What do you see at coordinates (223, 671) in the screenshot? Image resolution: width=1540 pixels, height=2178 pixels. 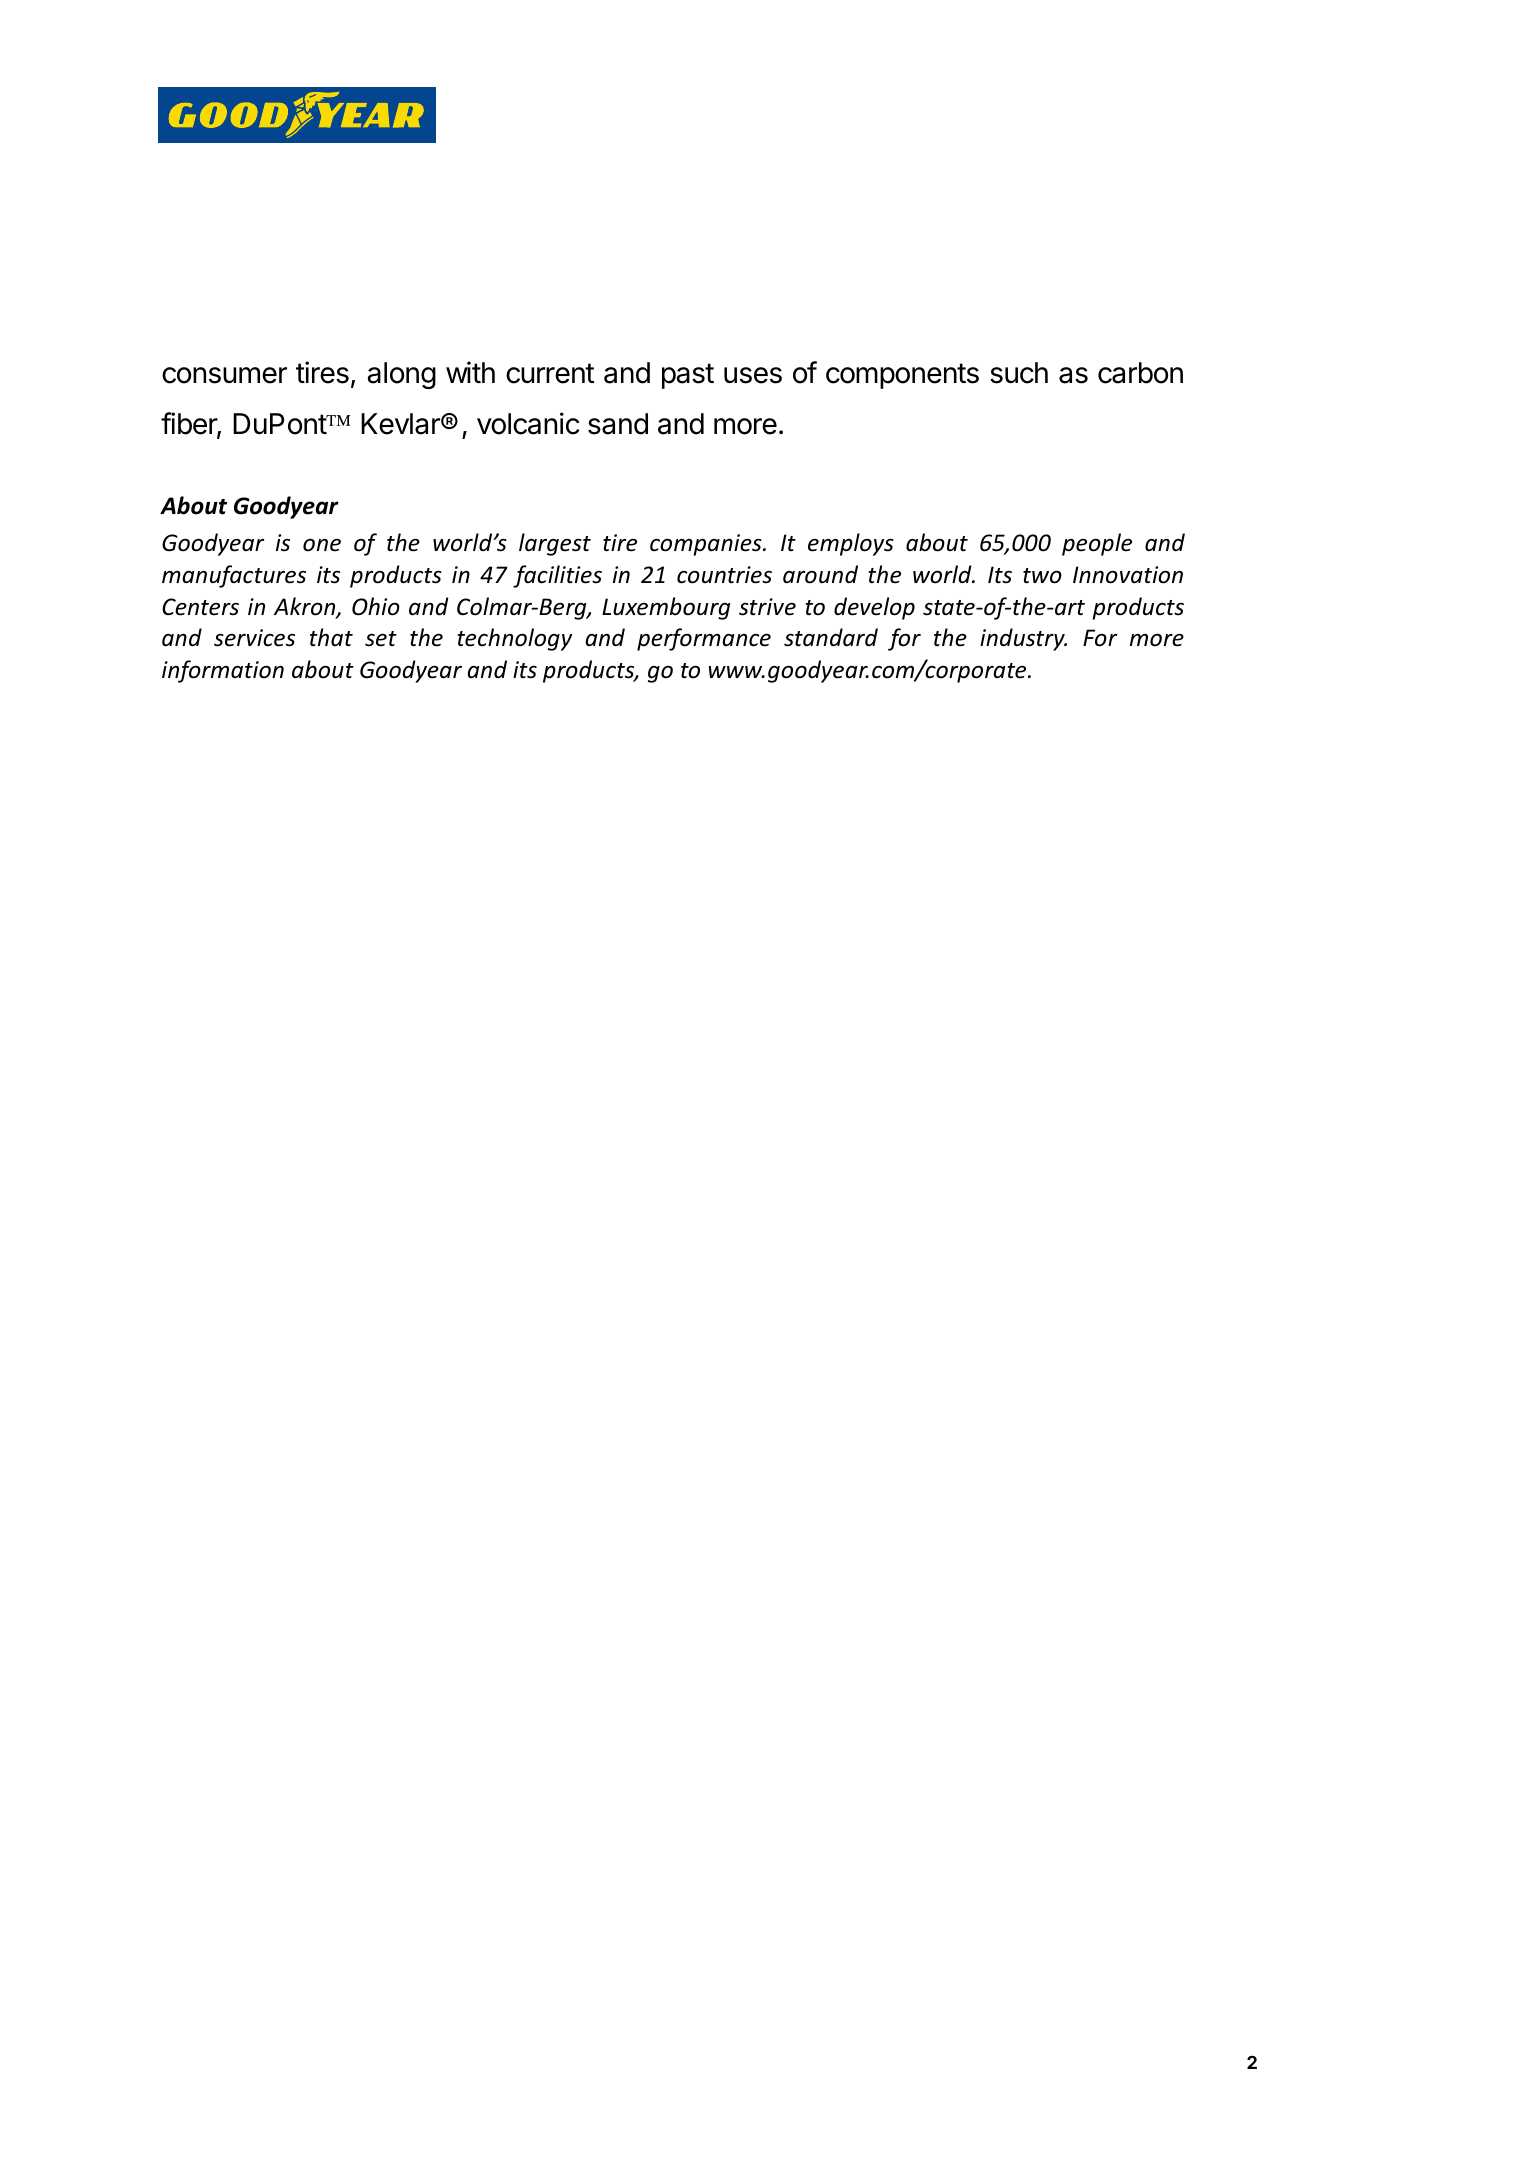 I see `information` at bounding box center [223, 671].
